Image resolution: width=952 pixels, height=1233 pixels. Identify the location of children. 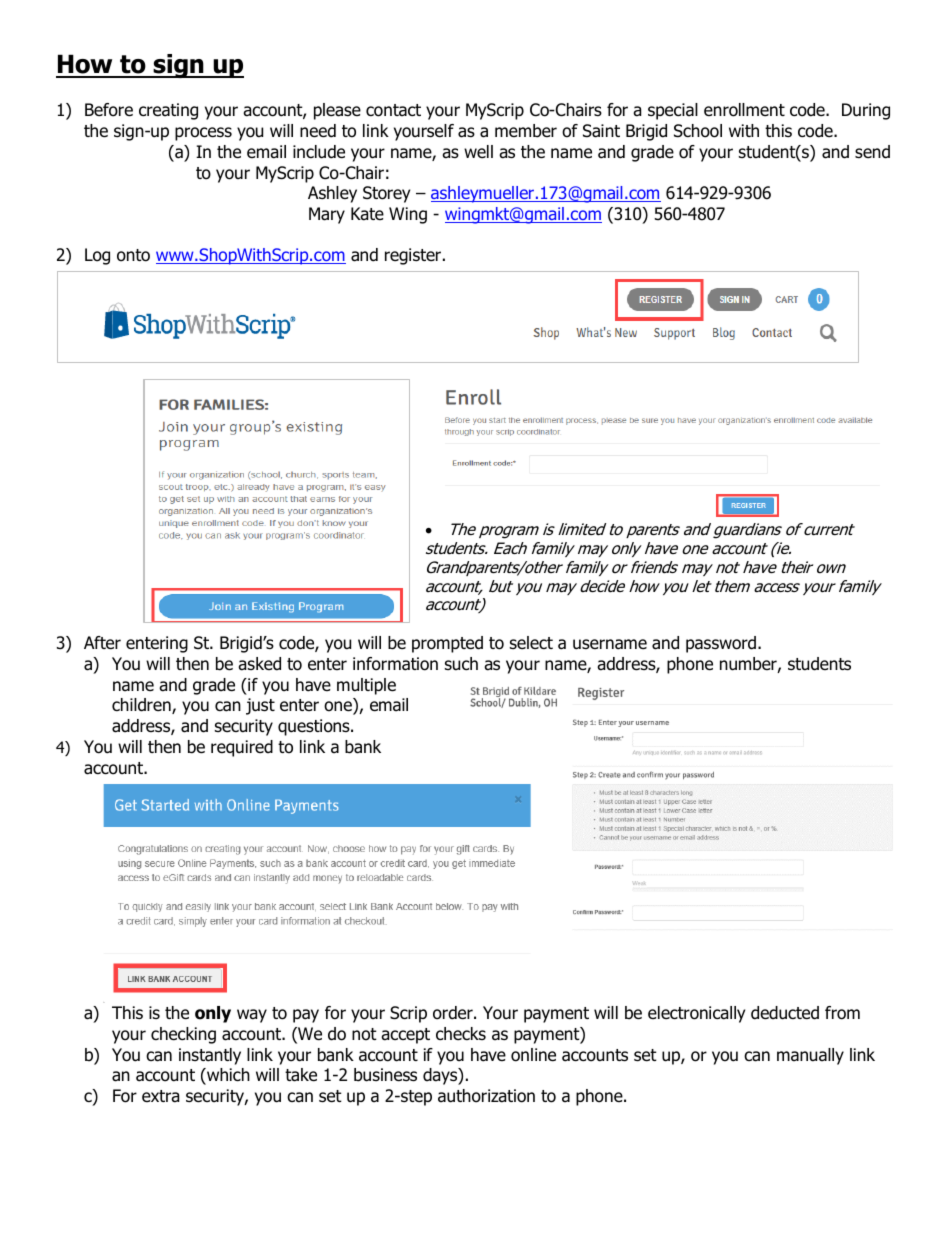
(142, 706).
